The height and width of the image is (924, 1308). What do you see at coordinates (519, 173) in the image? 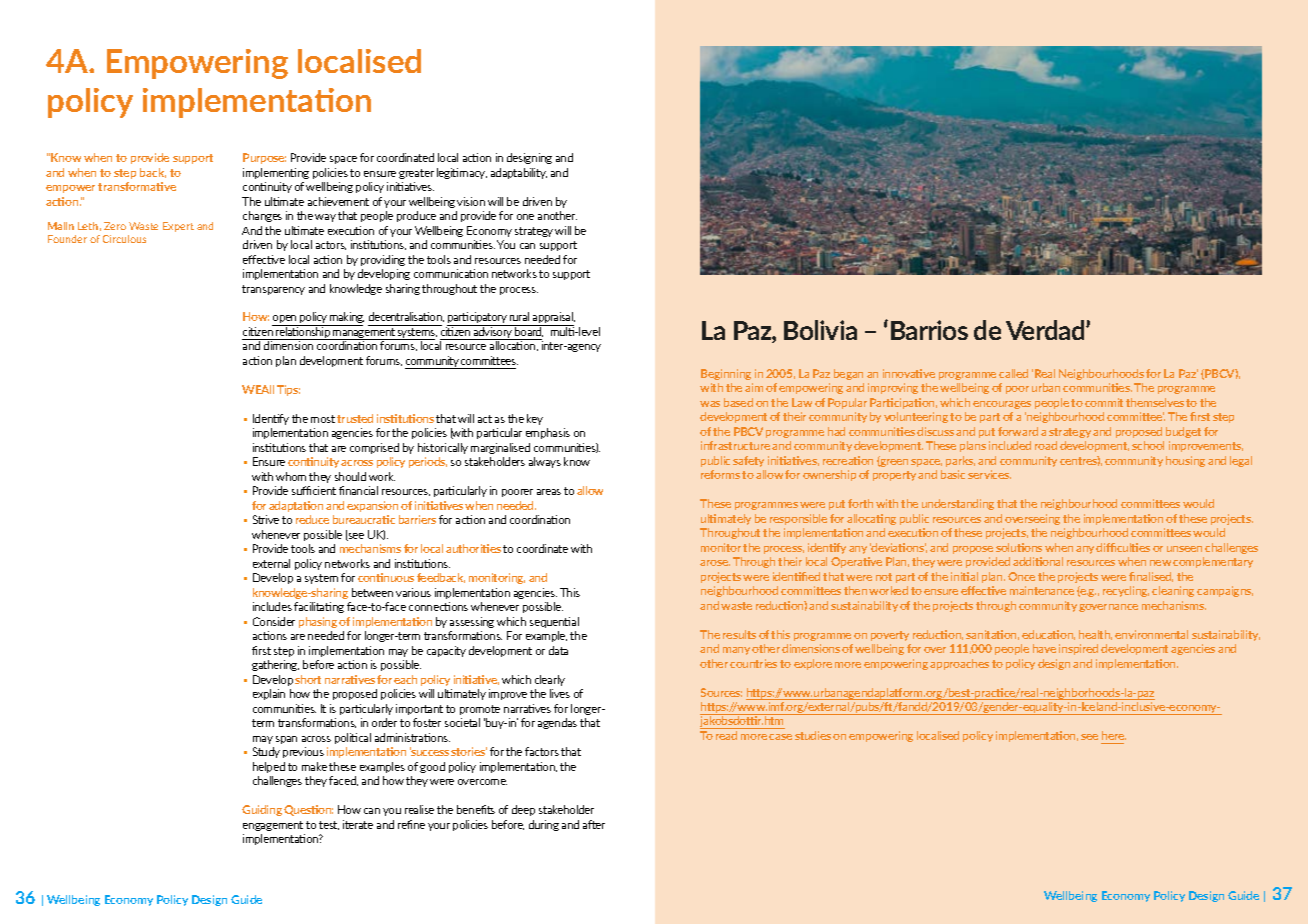
I see `adaptability` at bounding box center [519, 173].
